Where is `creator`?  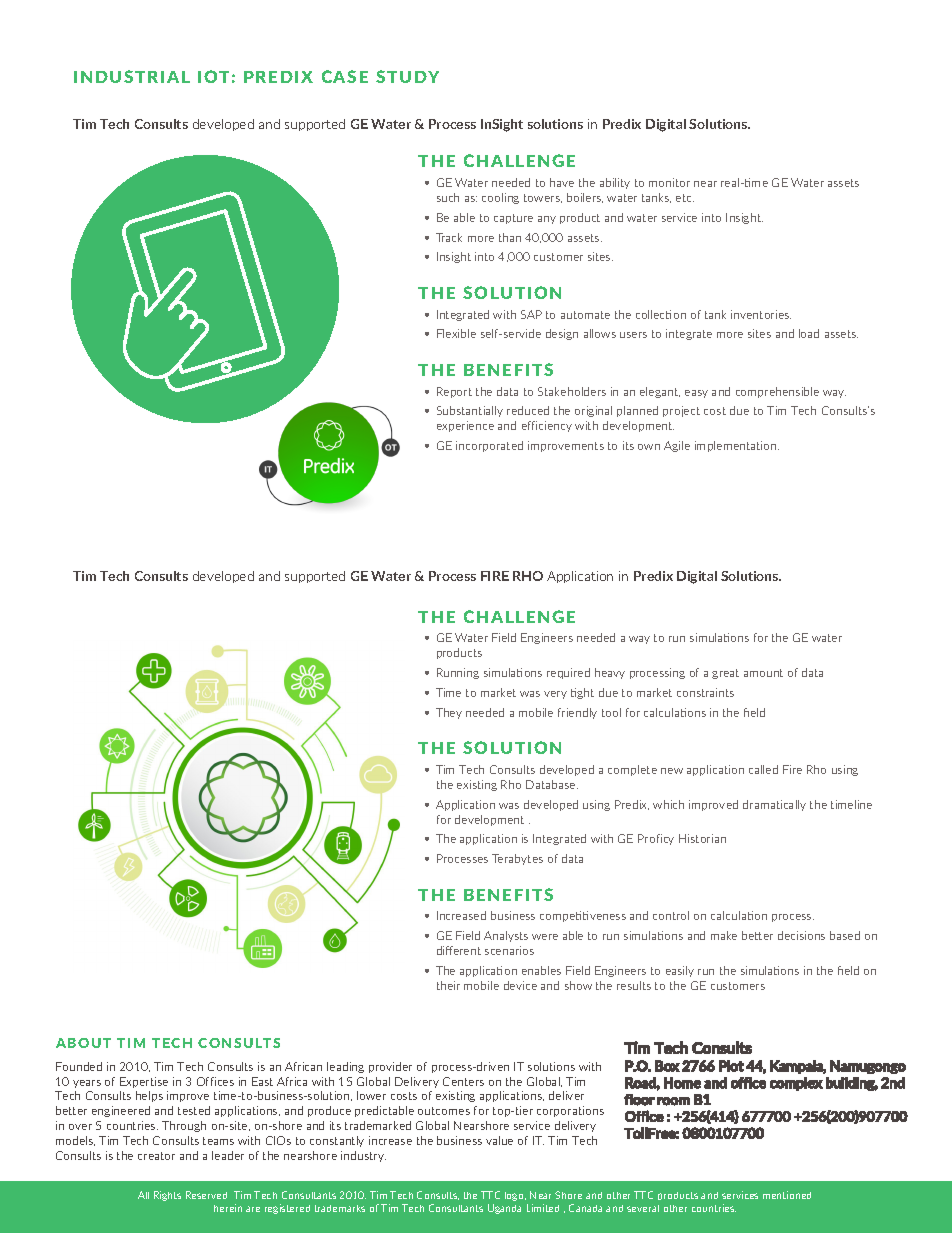
creator is located at coordinates (156, 1156).
